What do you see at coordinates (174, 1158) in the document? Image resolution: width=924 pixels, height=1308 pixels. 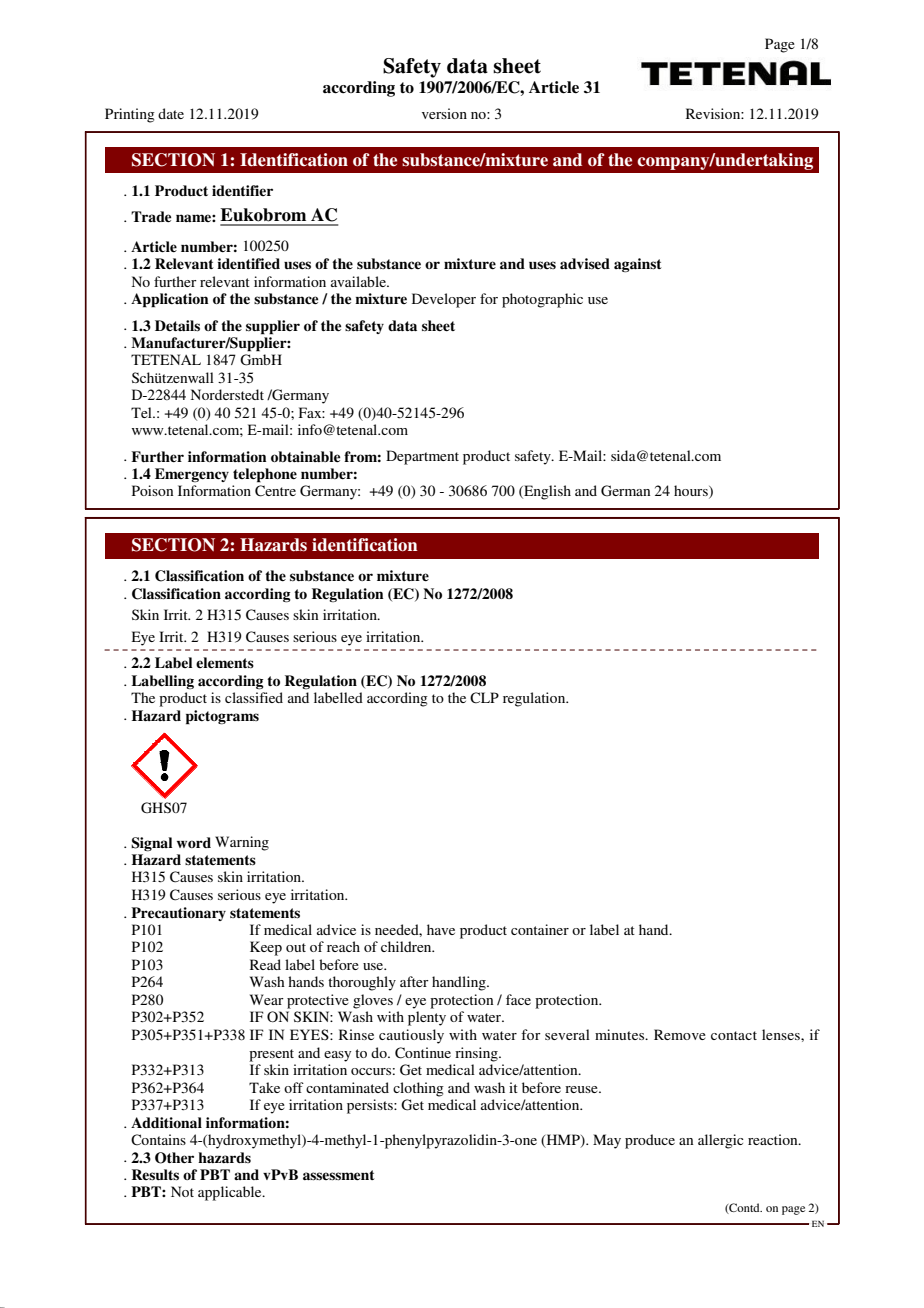 I see `Other` at bounding box center [174, 1158].
